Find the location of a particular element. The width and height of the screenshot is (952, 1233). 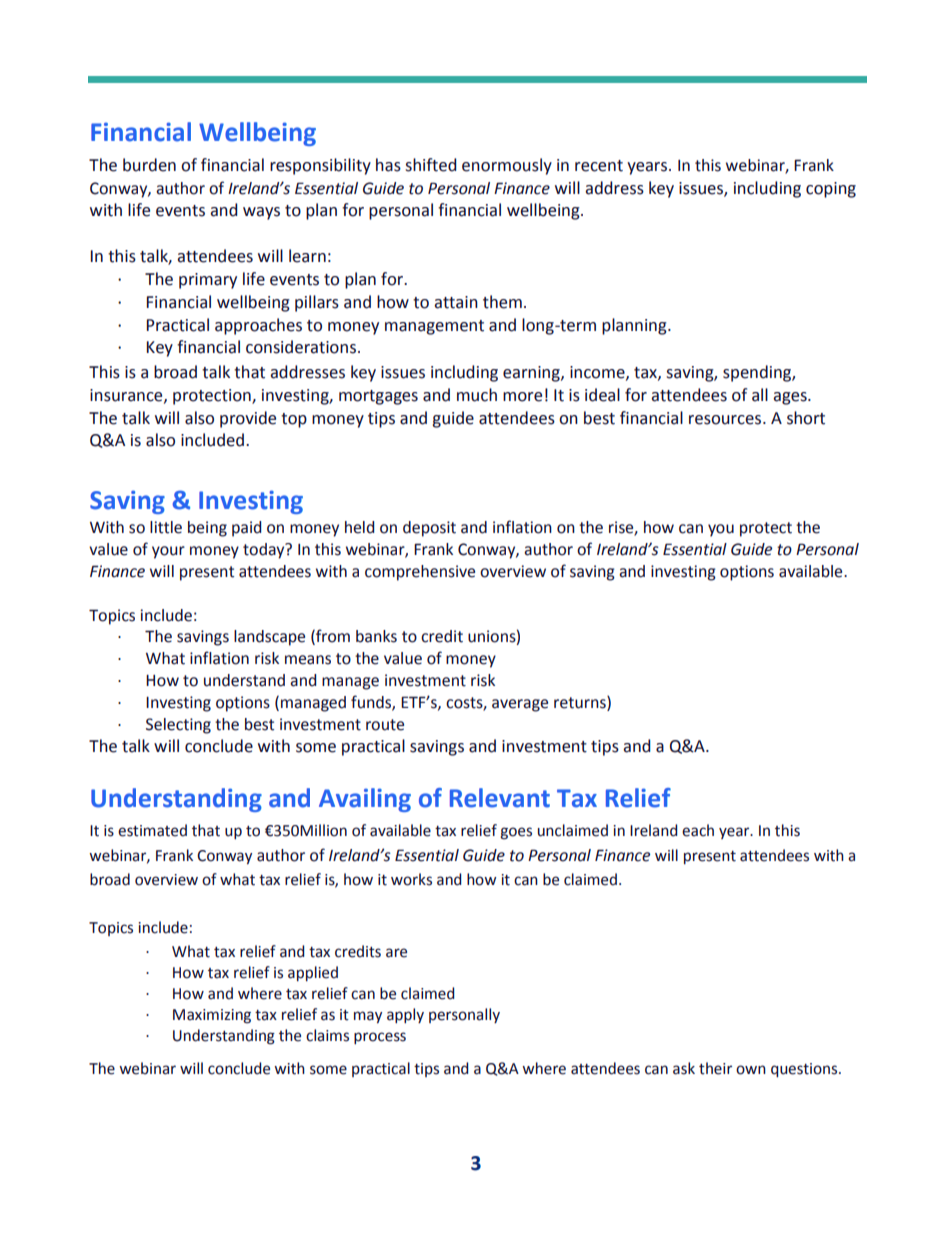

each is located at coordinates (698, 830).
